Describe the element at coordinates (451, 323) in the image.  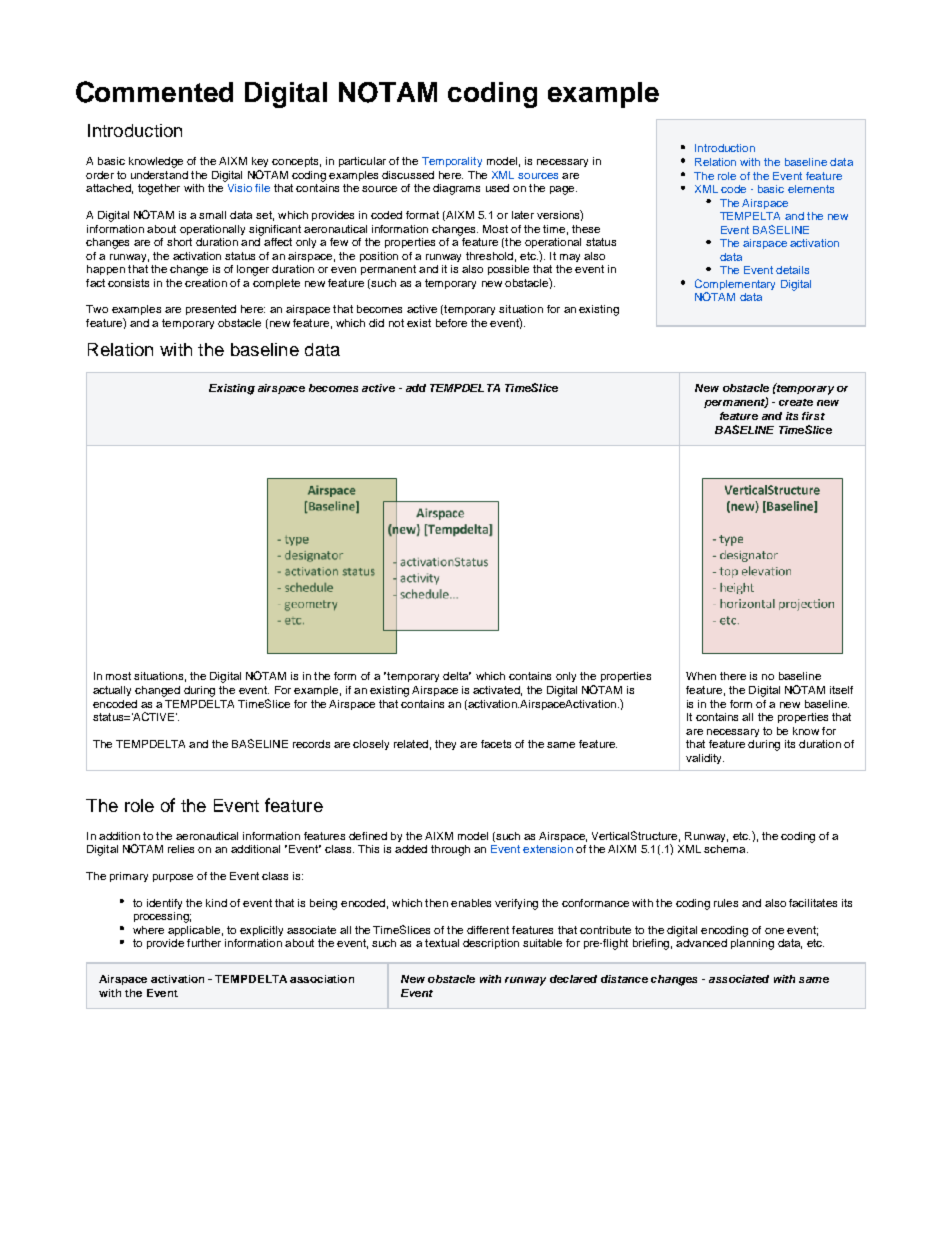
I see `before` at that location.
